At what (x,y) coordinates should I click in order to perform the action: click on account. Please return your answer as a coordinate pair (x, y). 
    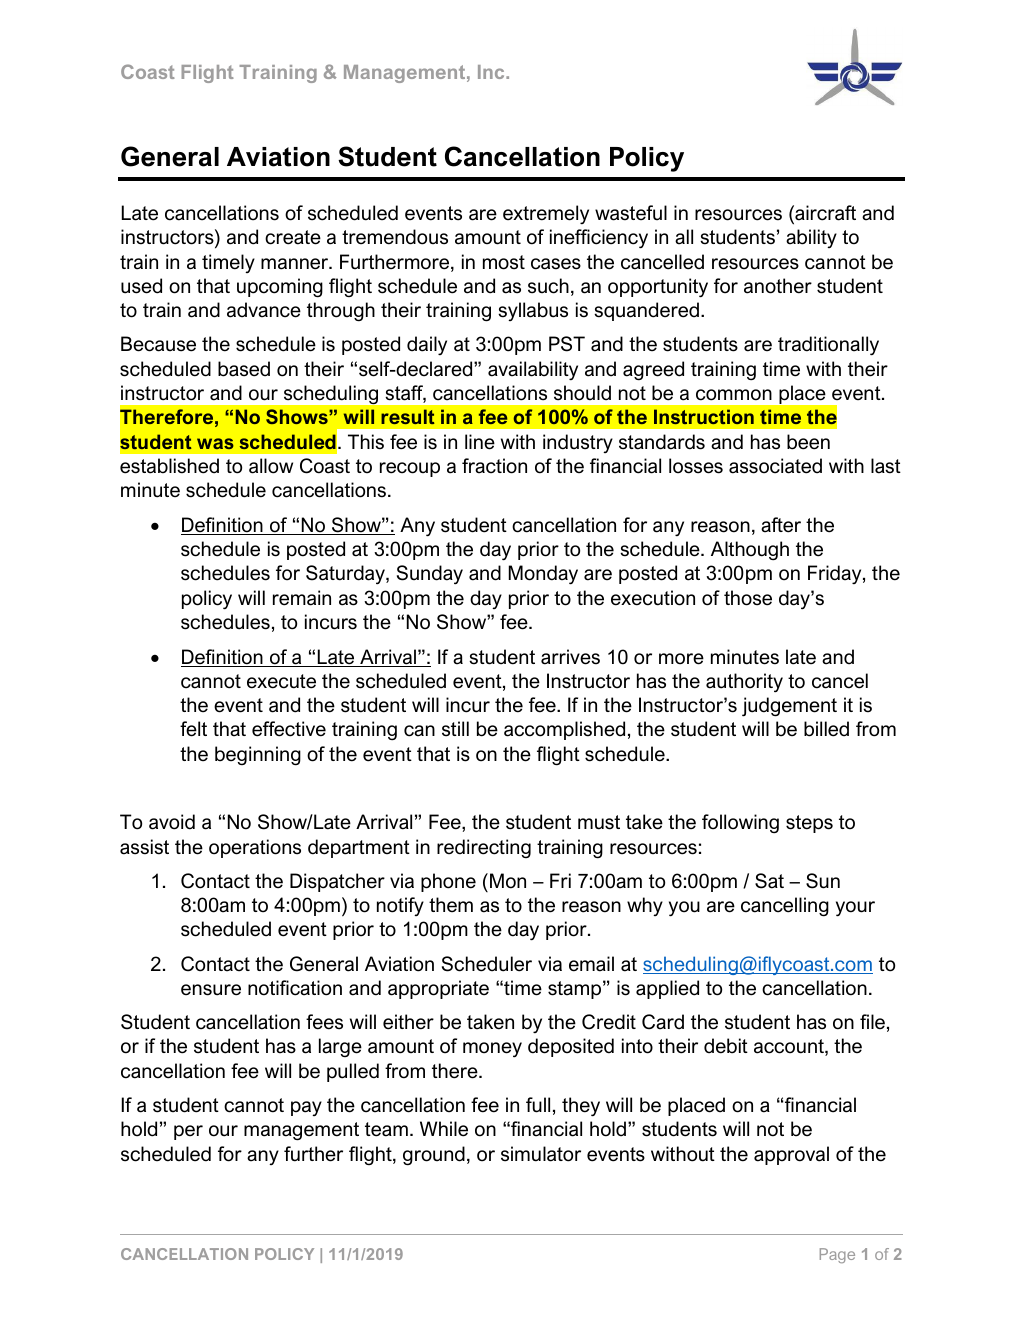
    Looking at the image, I should click on (790, 1047).
